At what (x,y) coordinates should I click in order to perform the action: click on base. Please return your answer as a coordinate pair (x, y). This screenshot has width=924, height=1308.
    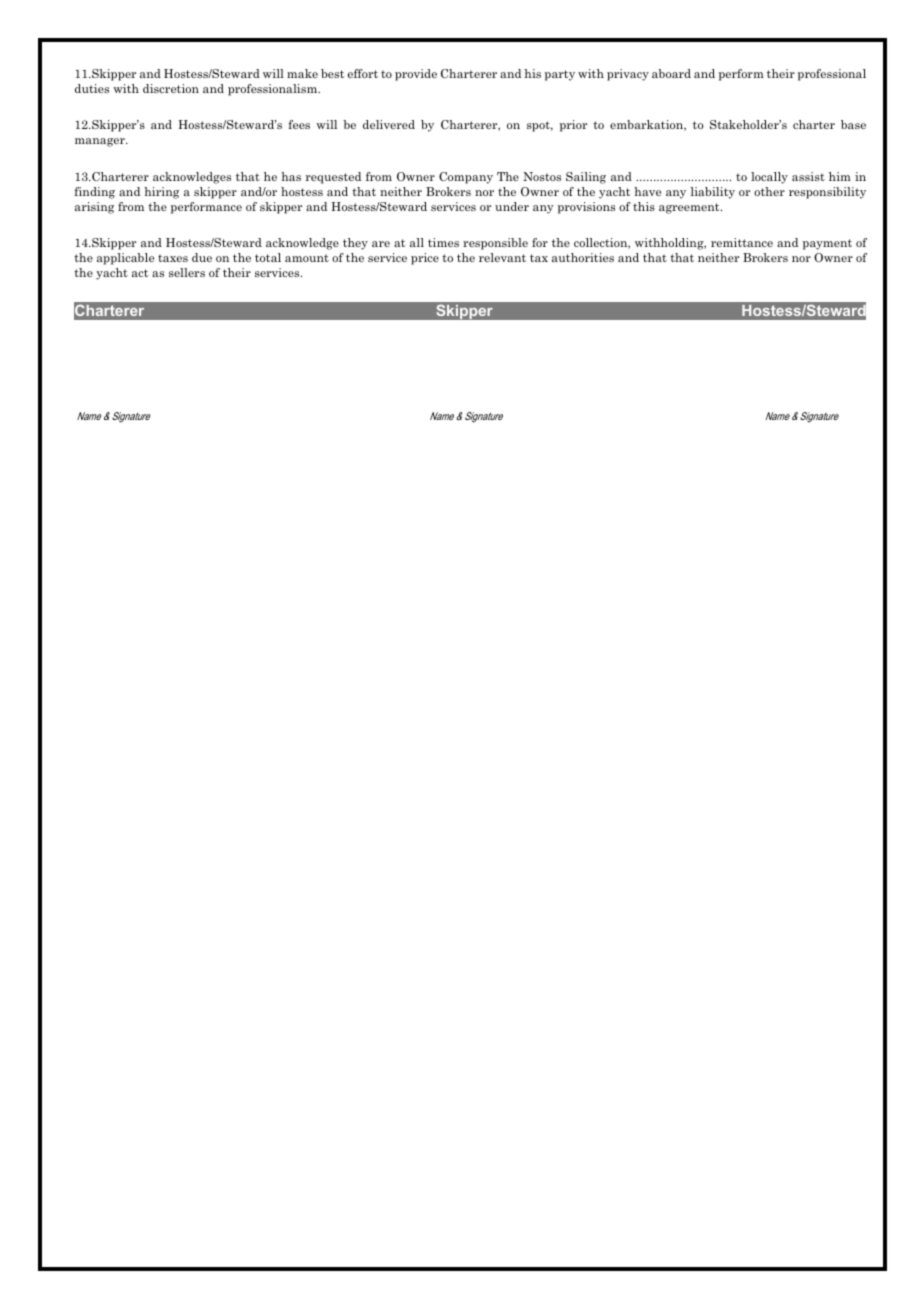
    Looking at the image, I should click on (853, 124).
